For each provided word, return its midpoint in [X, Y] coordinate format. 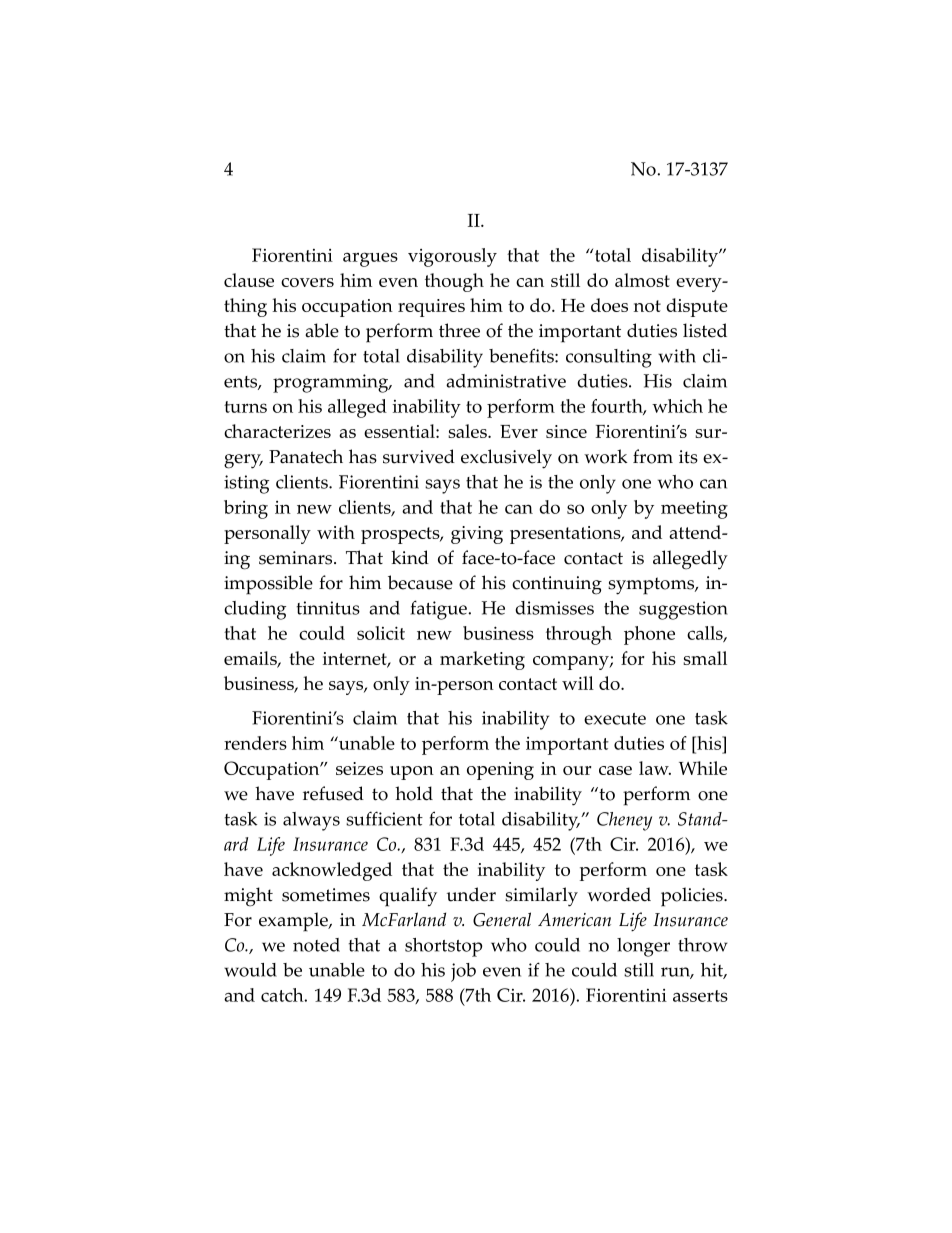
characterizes [277, 431]
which [677, 406]
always [311, 821]
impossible [268, 585]
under [471, 894]
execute [615, 719]
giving [477, 535]
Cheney [624, 821]
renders [255, 743]
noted [316, 945]
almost [642, 280]
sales [468, 431]
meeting [694, 510]
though [454, 282]
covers [307, 282]
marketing [482, 660]
